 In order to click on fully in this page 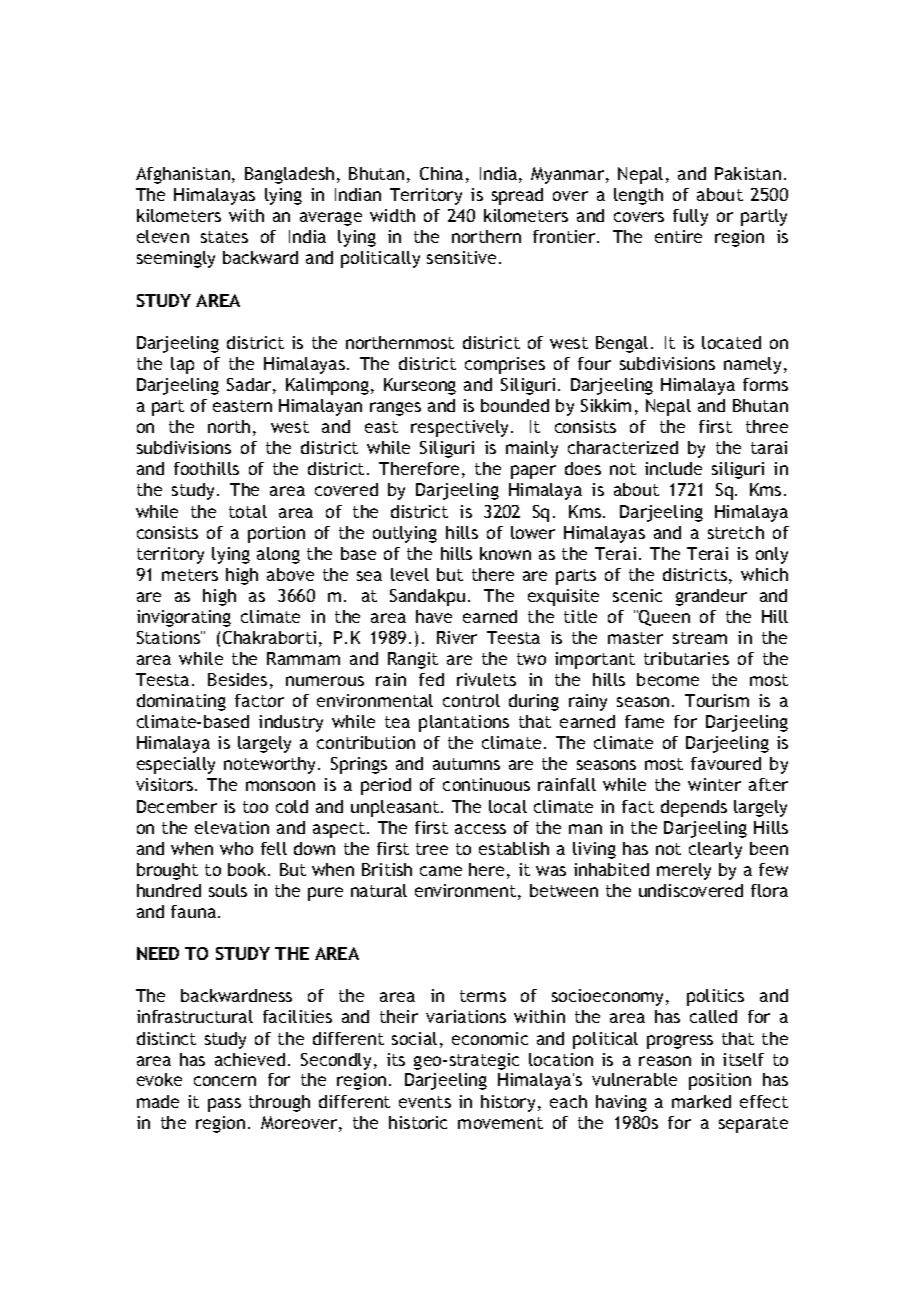, I will do `click(690, 217)`.
